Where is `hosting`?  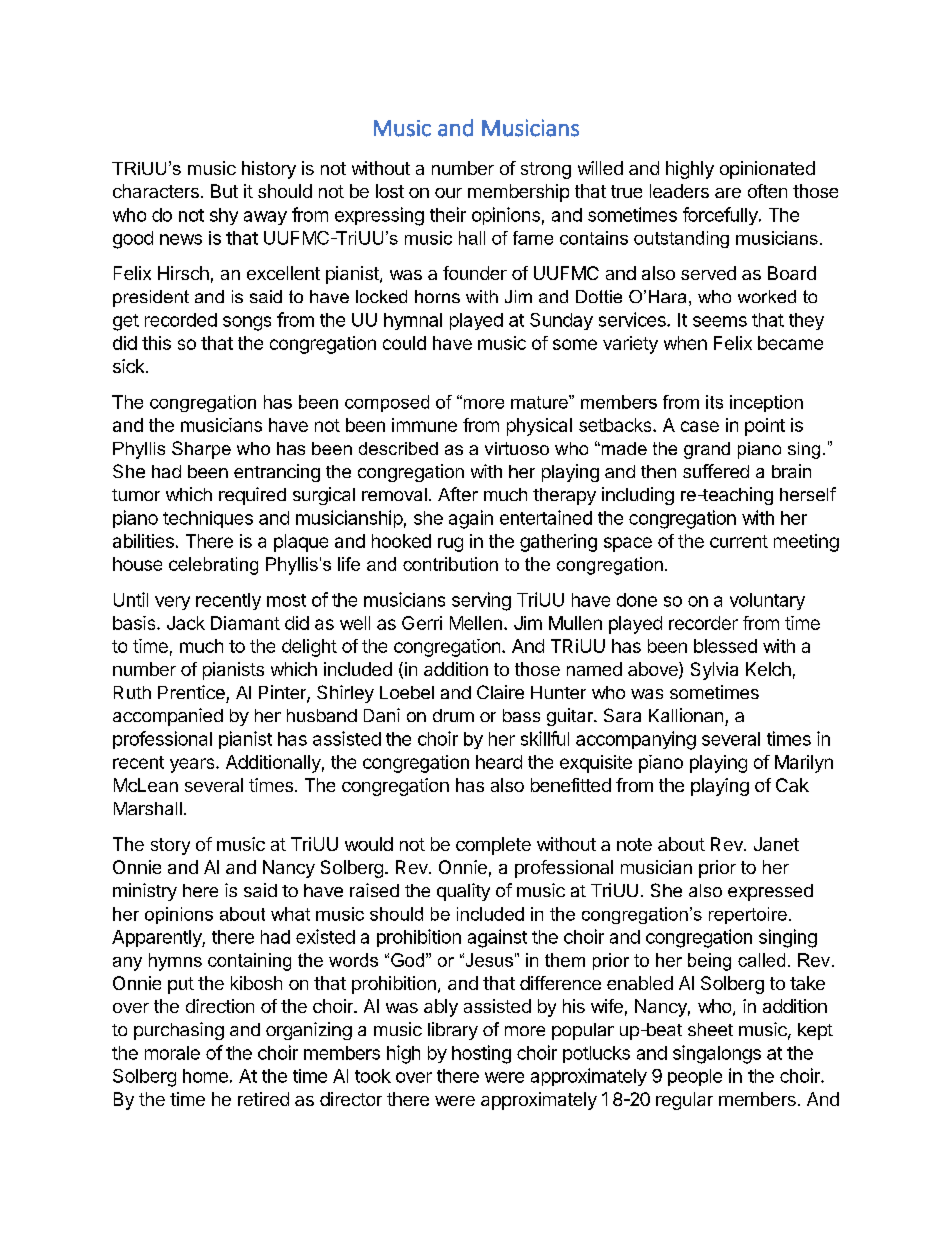 hosting is located at coordinates (481, 1054).
